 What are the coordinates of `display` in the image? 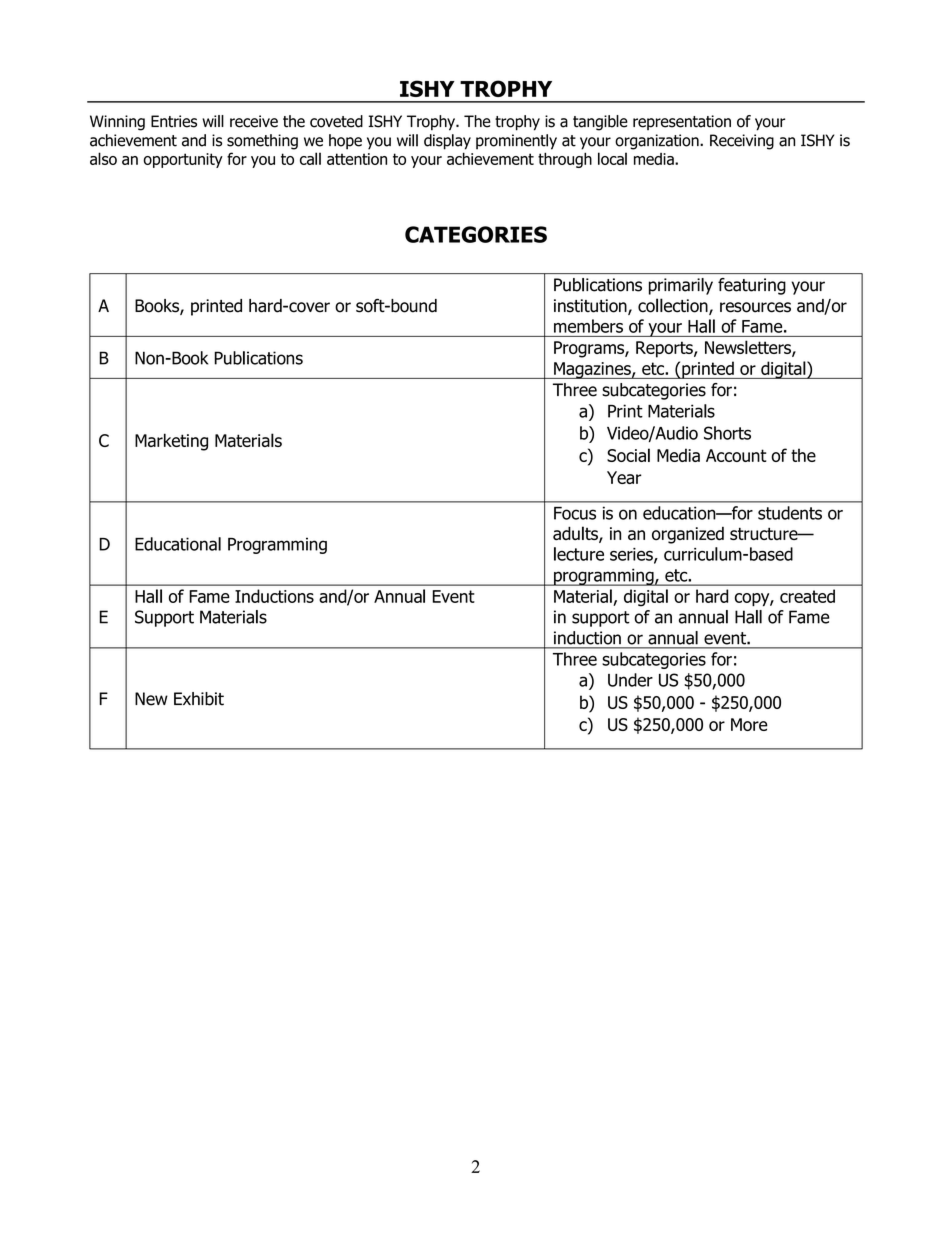 It's located at (447, 142).
